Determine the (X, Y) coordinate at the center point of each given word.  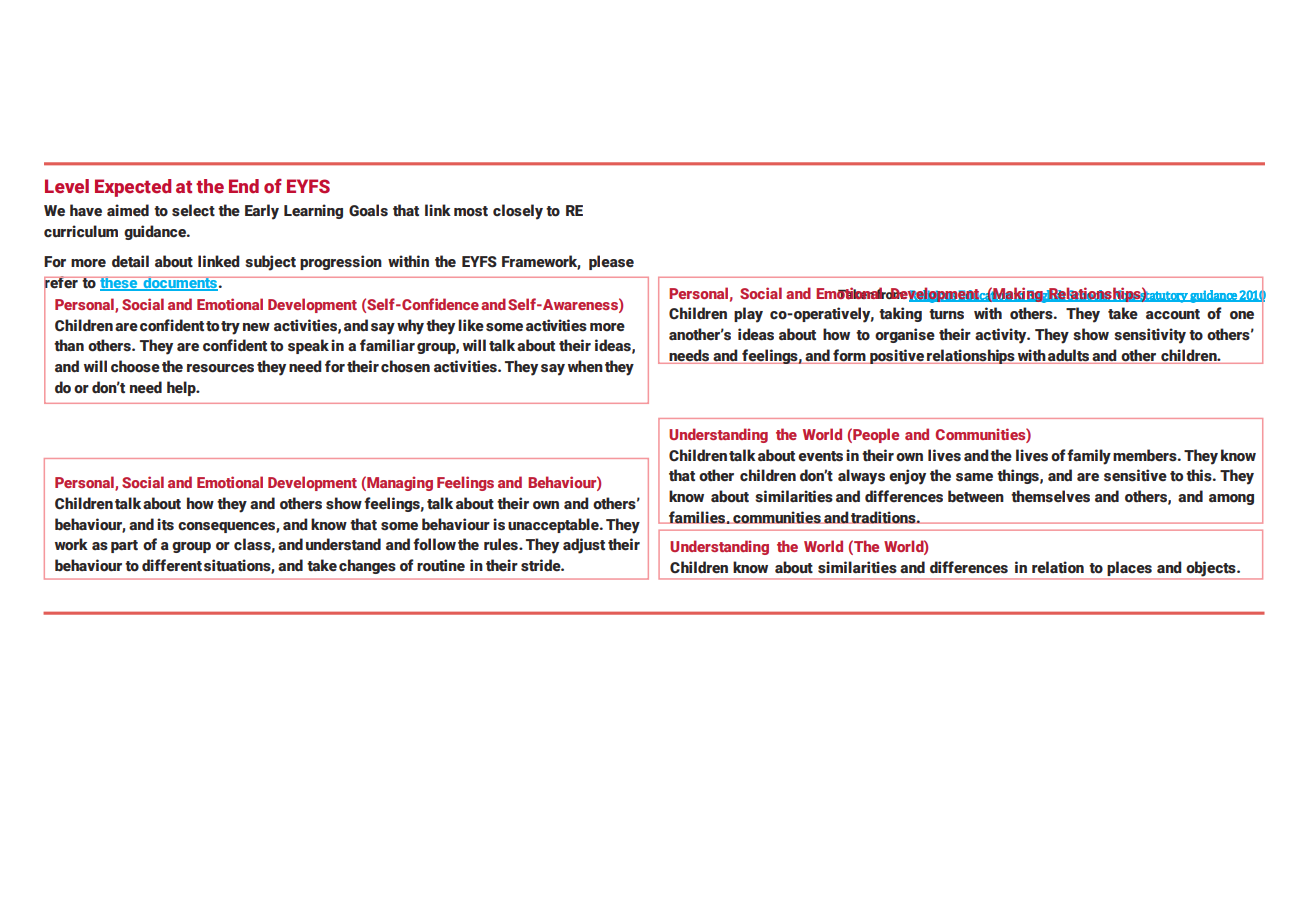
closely (518, 212)
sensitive (1135, 475)
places (1130, 570)
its (165, 524)
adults (1068, 356)
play (748, 315)
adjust (584, 546)
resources (220, 368)
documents (180, 283)
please (611, 262)
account (1173, 314)
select (193, 210)
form (849, 356)
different (172, 565)
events (820, 456)
